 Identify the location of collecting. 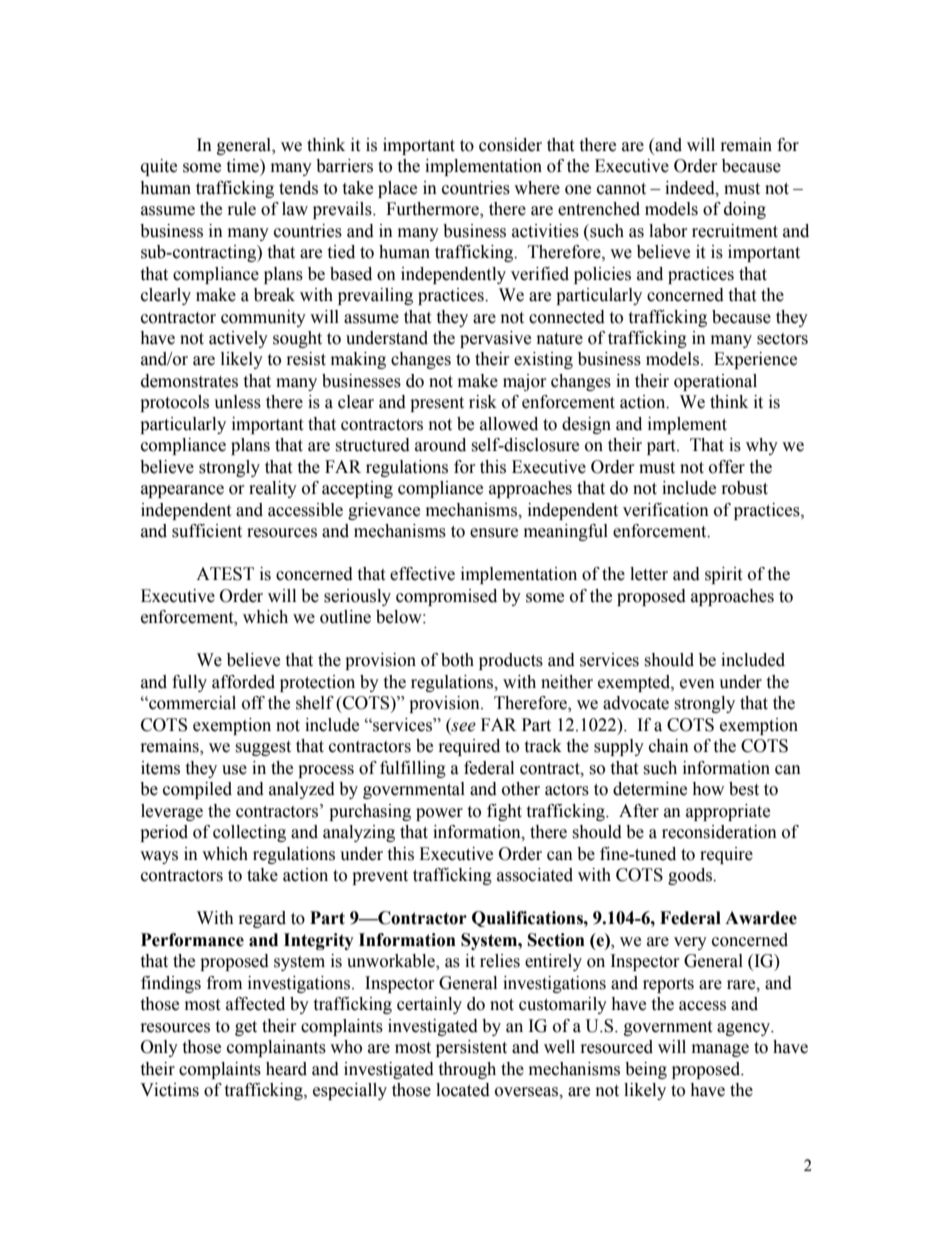
(249, 833).
